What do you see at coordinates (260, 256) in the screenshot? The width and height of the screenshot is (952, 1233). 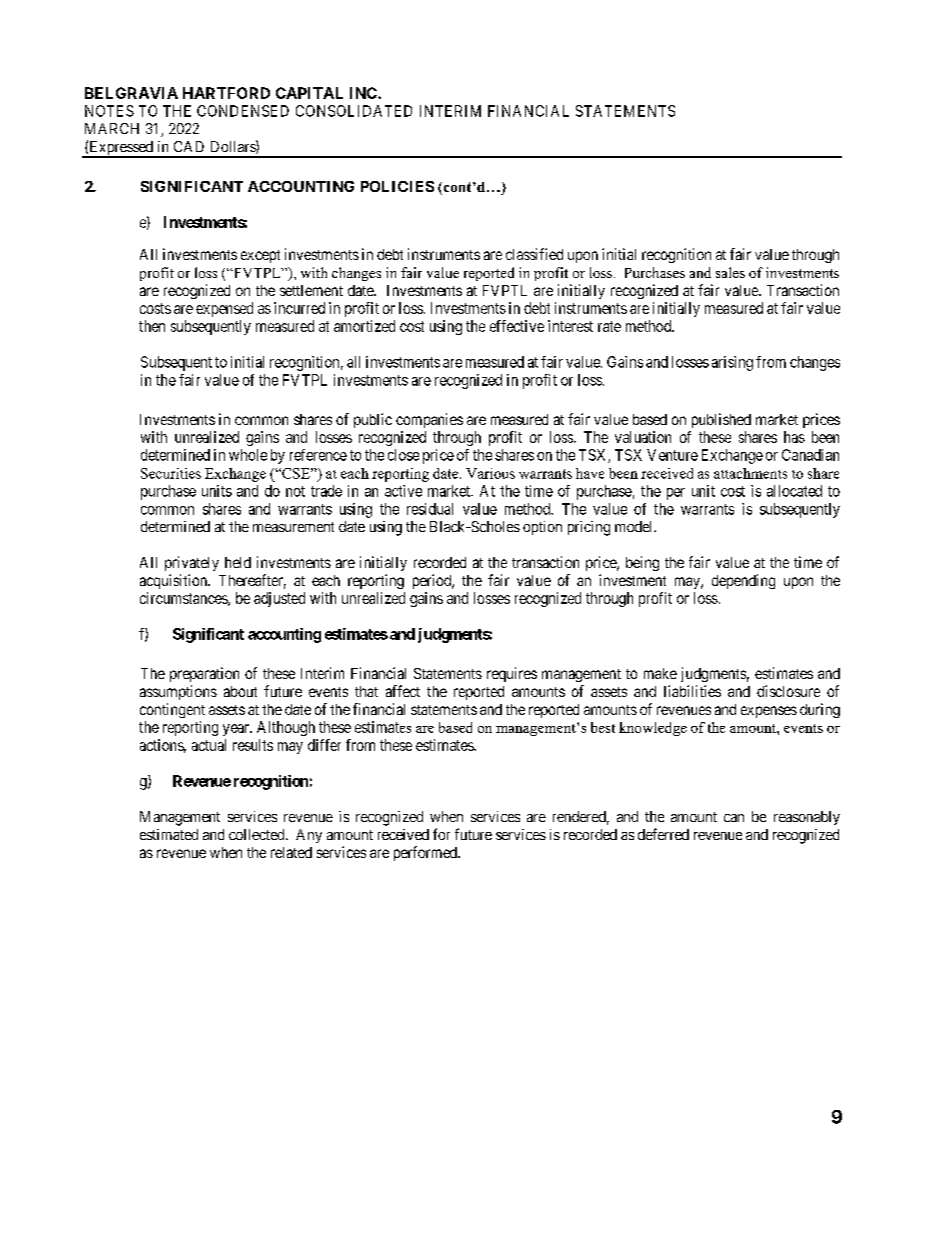 I see `except` at bounding box center [260, 256].
